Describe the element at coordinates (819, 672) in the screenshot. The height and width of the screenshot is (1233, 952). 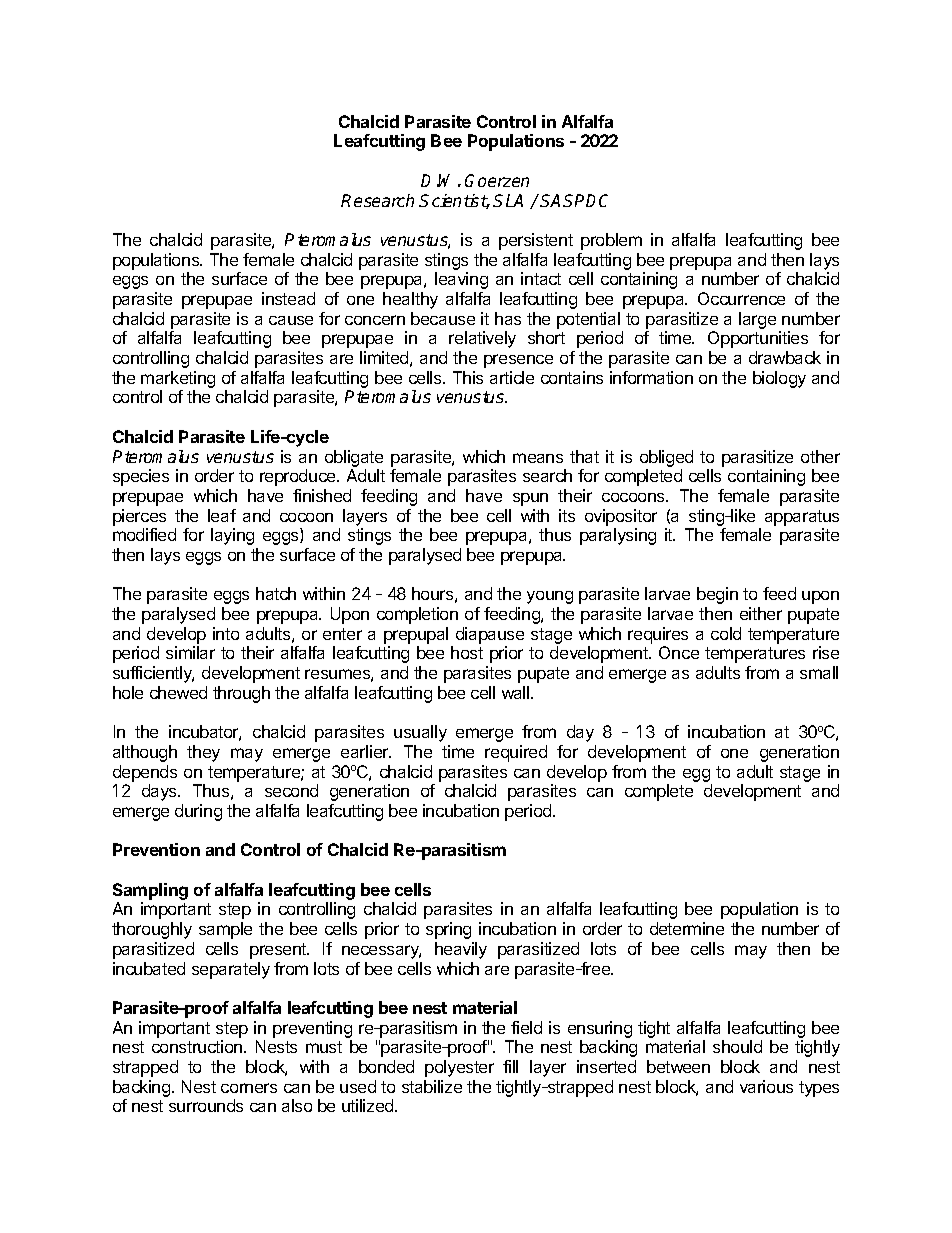
I see `small` at that location.
